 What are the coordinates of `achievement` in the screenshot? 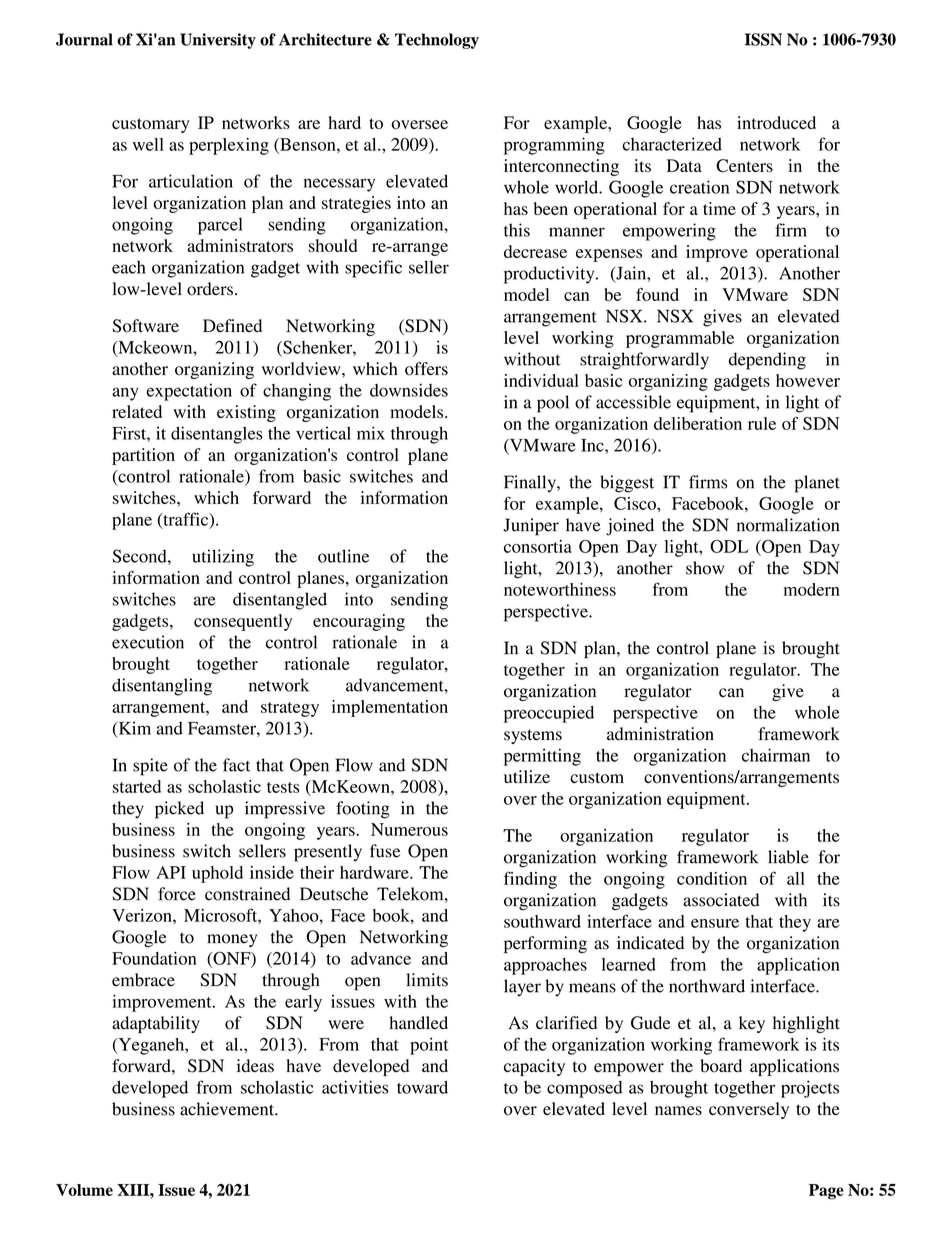 It's located at (228, 1109).
